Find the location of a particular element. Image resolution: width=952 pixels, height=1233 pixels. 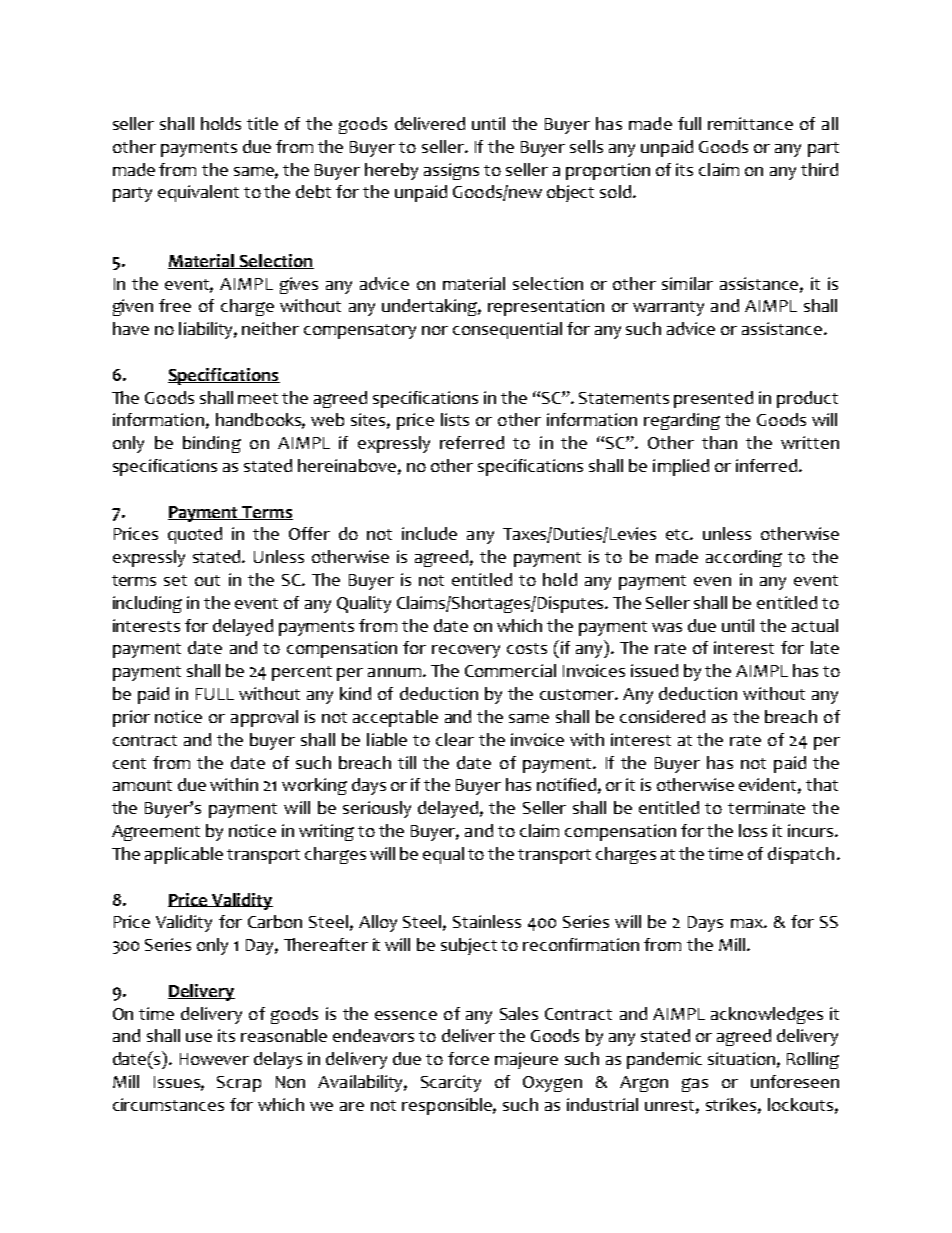

assigns is located at coordinates (451, 171).
